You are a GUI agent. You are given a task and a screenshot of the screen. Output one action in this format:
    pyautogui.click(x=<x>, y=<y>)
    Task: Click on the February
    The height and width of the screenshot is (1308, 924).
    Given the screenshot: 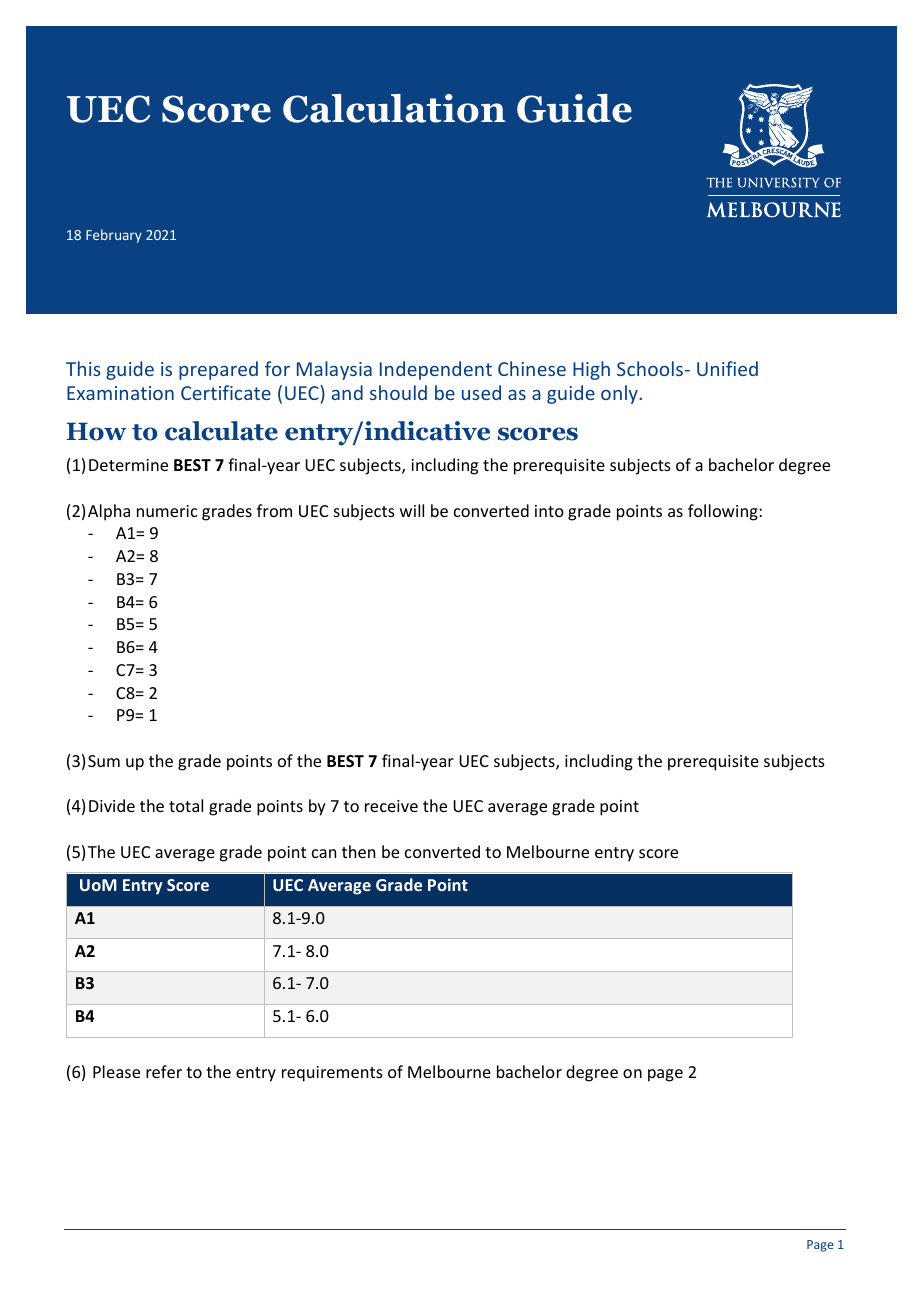 What is the action you would take?
    pyautogui.click(x=114, y=236)
